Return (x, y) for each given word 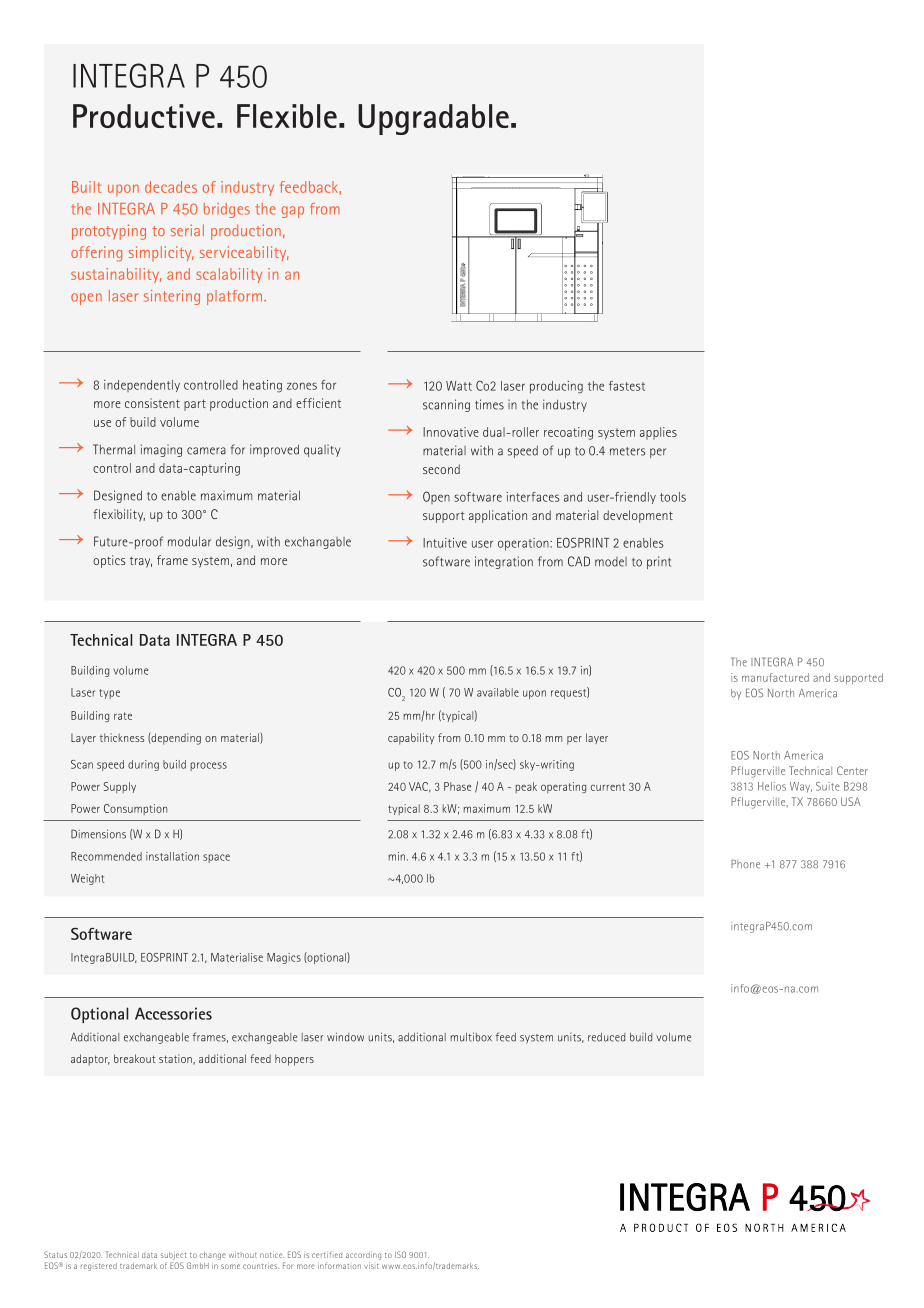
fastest (627, 386)
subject (173, 1256)
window (345, 1037)
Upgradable (433, 119)
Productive (144, 116)
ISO (400, 1254)
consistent (152, 403)
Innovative (451, 432)
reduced (606, 1037)
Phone (745, 864)
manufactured (775, 677)
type (109, 694)
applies (658, 433)
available (498, 692)
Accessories (173, 1013)
